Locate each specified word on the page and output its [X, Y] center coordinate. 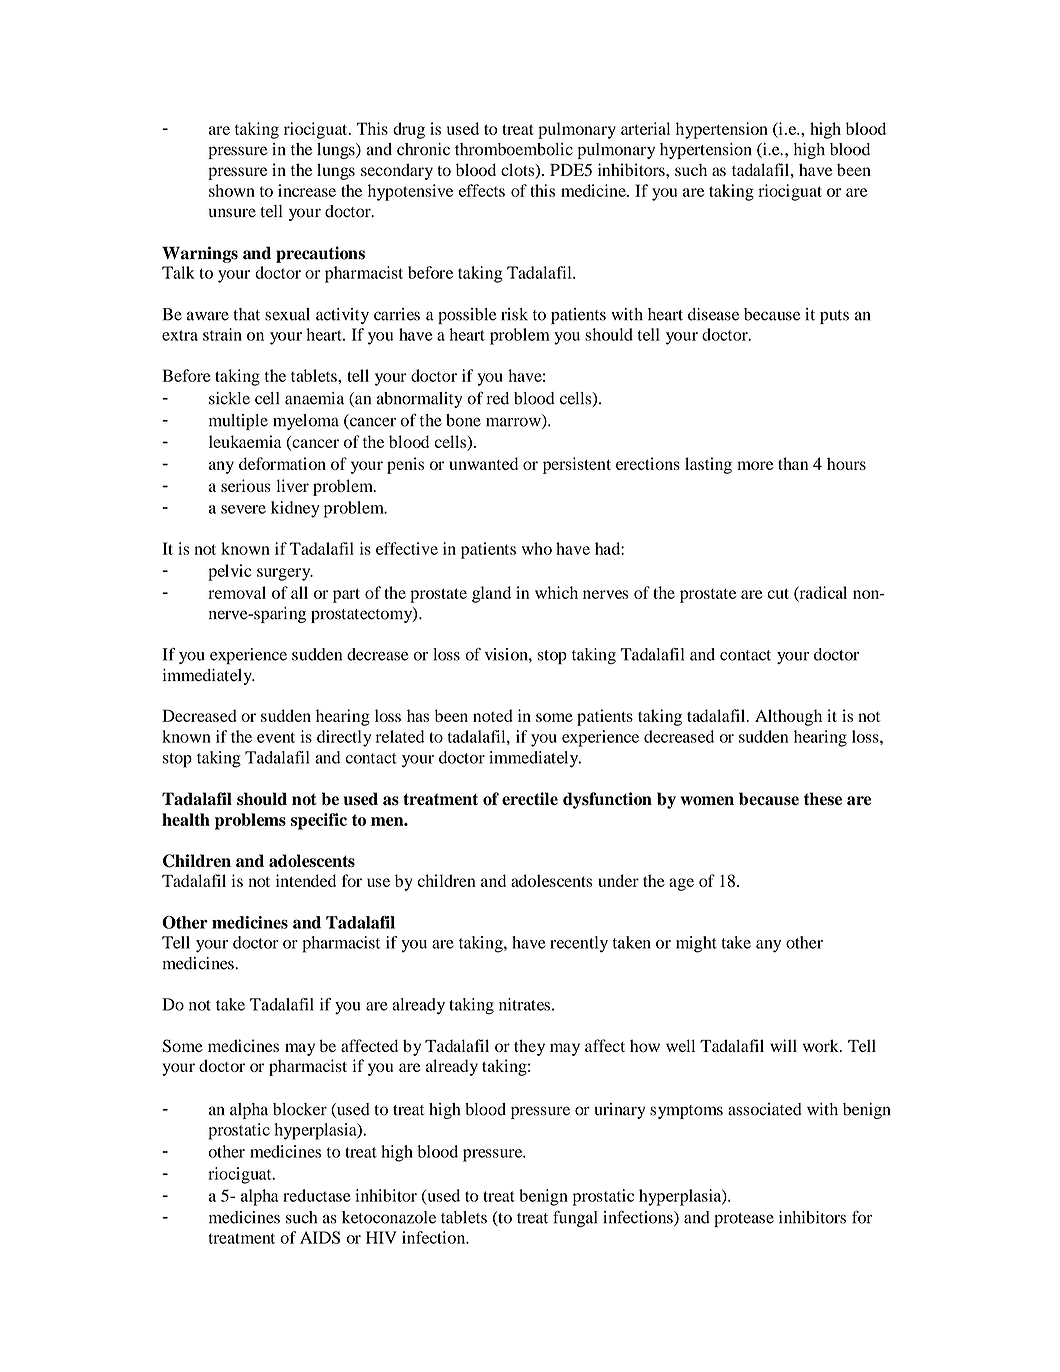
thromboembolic [514, 149]
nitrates [524, 1004]
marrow [514, 423]
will [783, 1045]
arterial [645, 128]
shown [232, 190]
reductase [317, 1195]
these [823, 799]
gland [491, 594]
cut [778, 593]
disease [713, 314]
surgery [285, 574]
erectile [530, 798]
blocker [300, 1109]
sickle [229, 398]
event [276, 737]
